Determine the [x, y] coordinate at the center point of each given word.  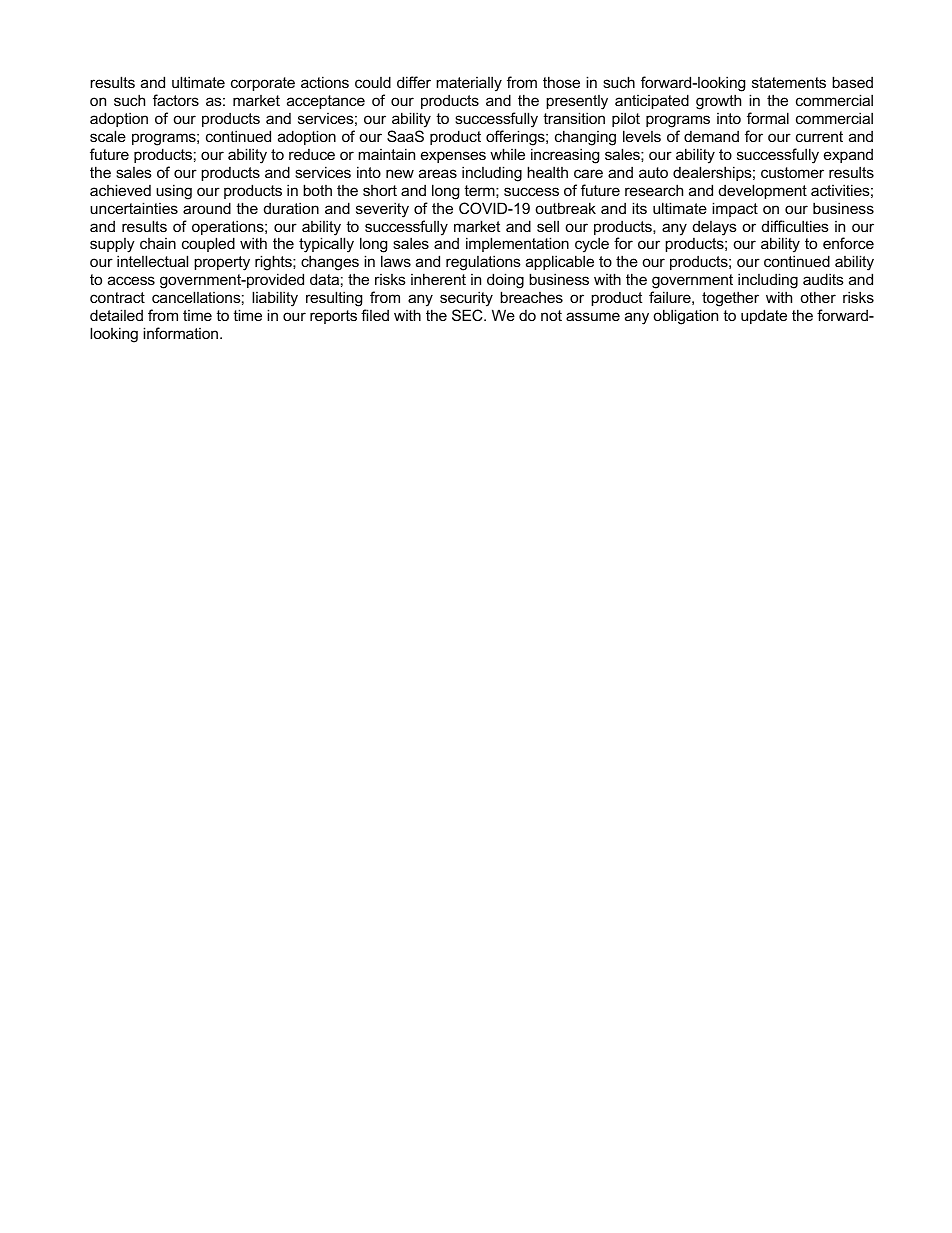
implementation [517, 246]
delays [715, 228]
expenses [453, 157]
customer [792, 172]
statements [789, 82]
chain [158, 243]
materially [469, 85]
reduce [312, 154]
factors [176, 100]
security [466, 300]
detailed [116, 315]
